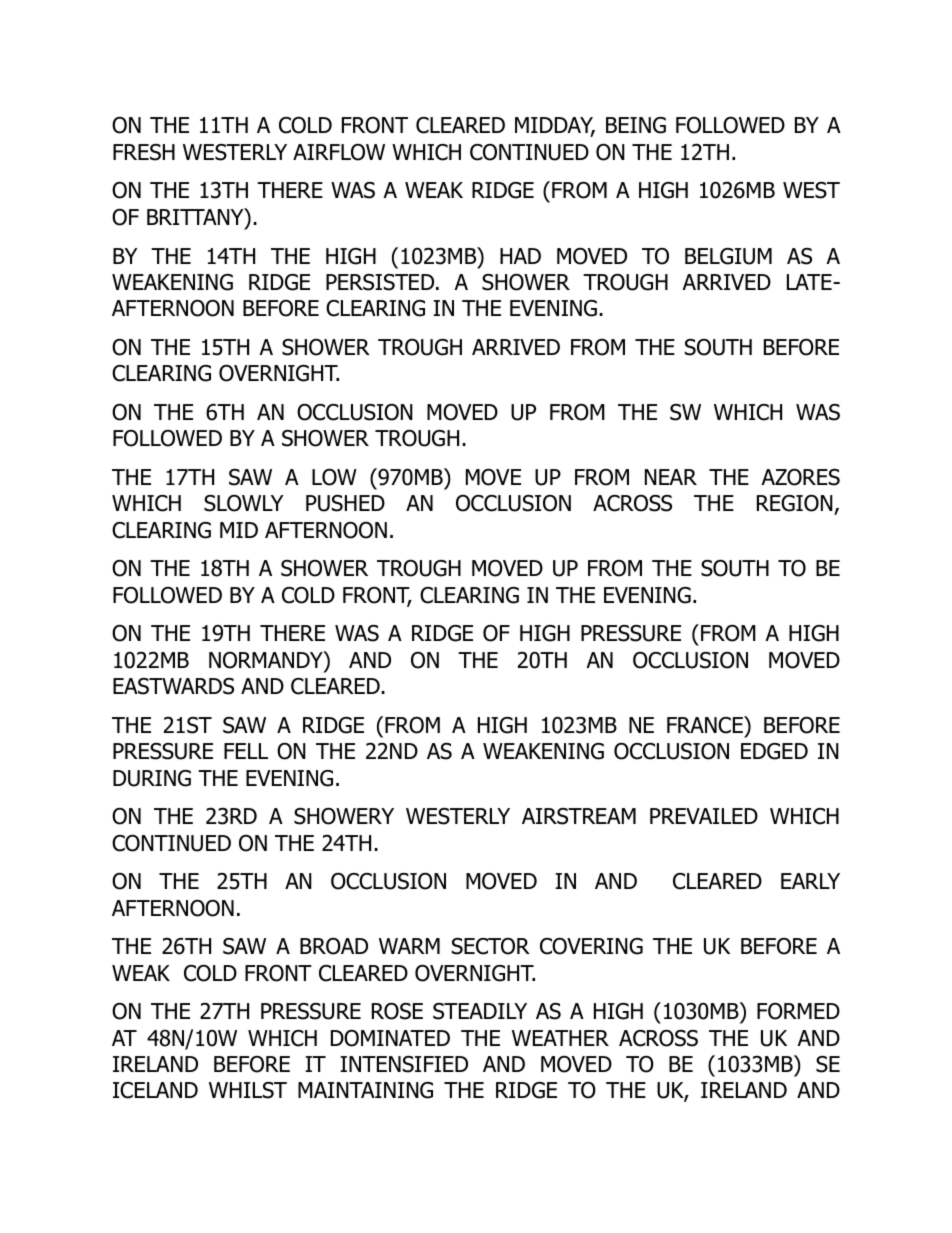 The image size is (952, 1233). Describe the element at coordinates (152, 778) in the page. I see `DURING` at that location.
